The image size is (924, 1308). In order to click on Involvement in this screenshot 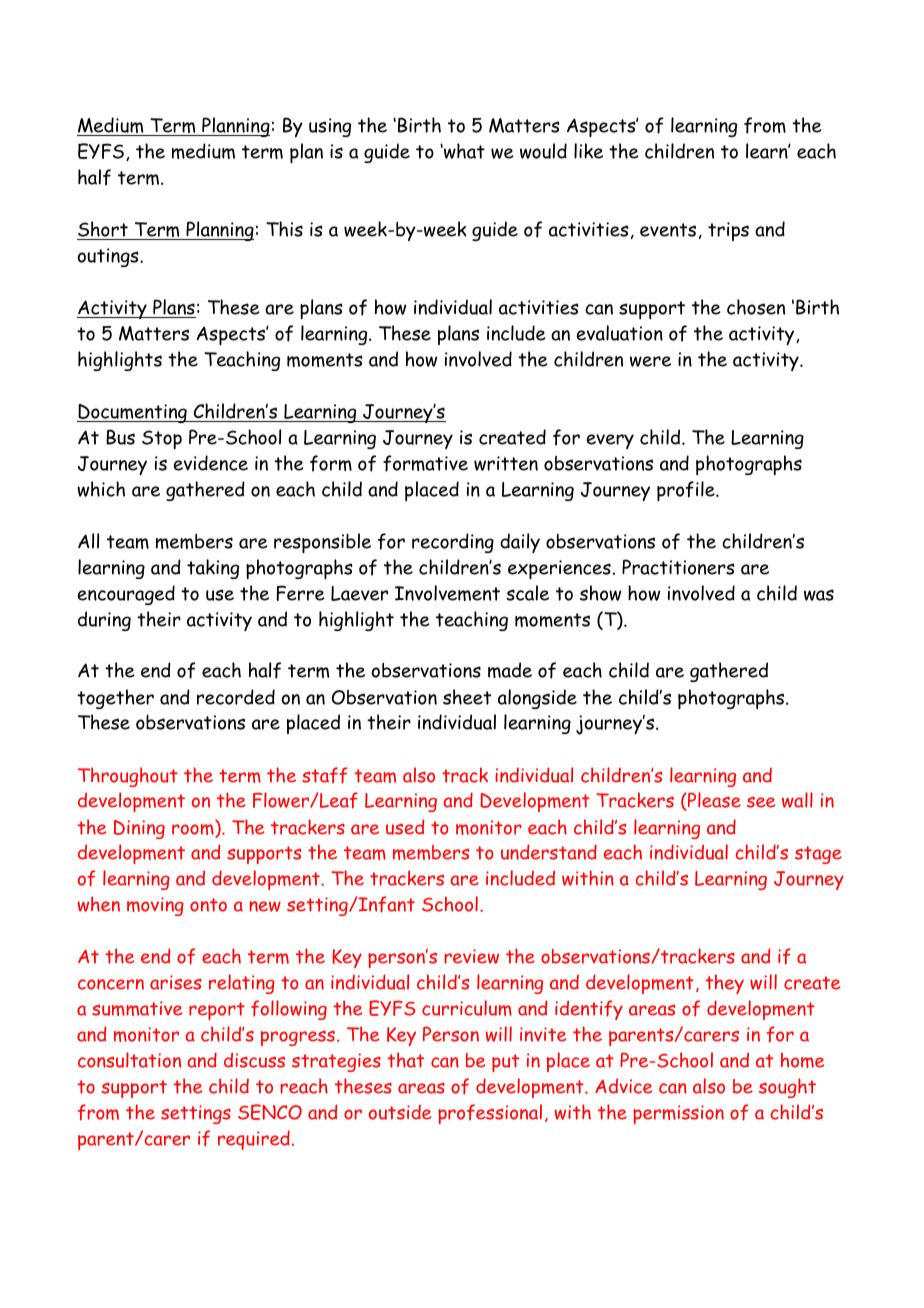, I will do `click(447, 593)`.
